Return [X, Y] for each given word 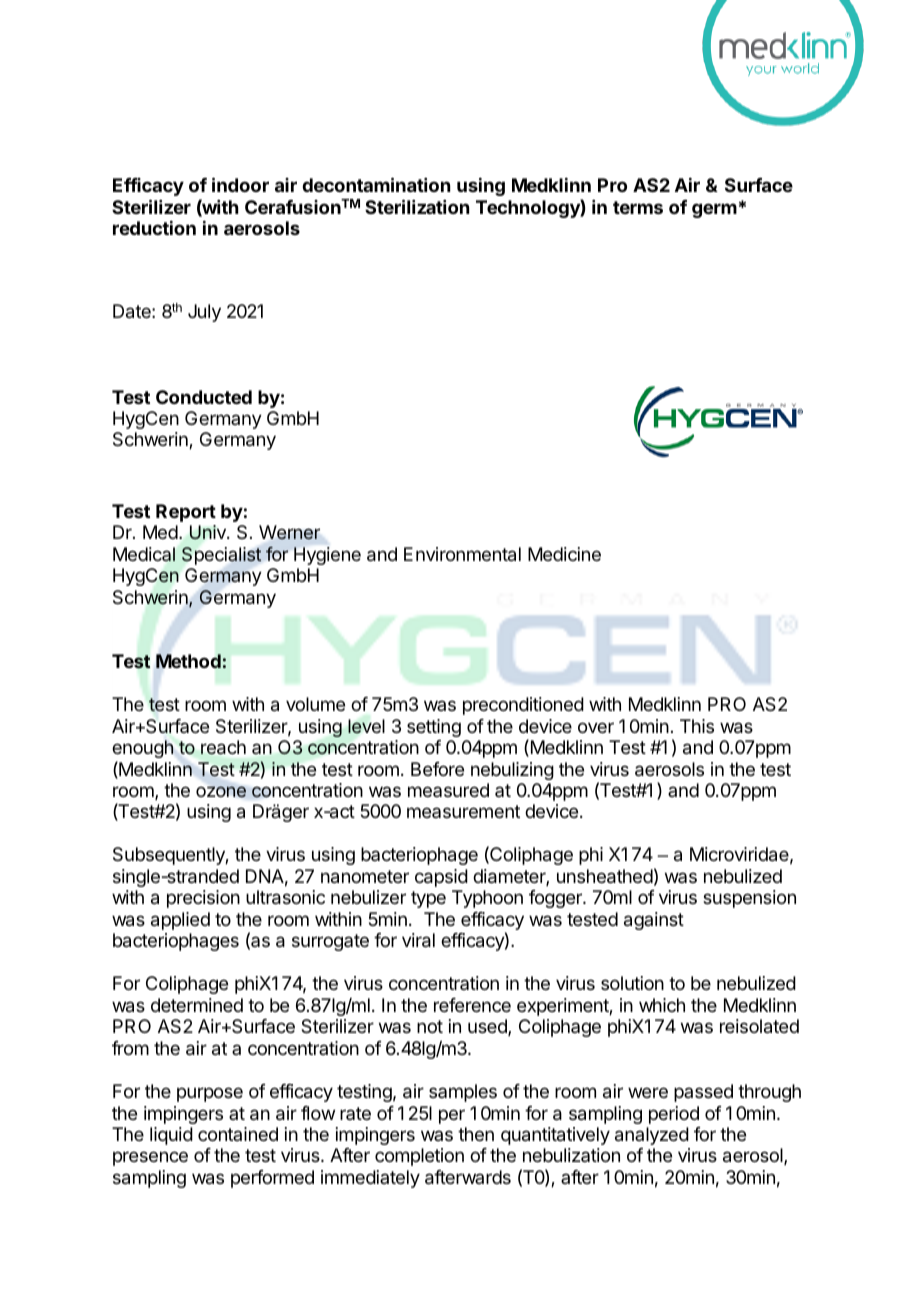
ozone [221, 792]
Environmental [462, 554]
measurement [463, 811]
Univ [209, 532]
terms [638, 207]
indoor [240, 184]
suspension [749, 899]
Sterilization [417, 206]
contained [238, 1134]
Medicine [564, 554]
